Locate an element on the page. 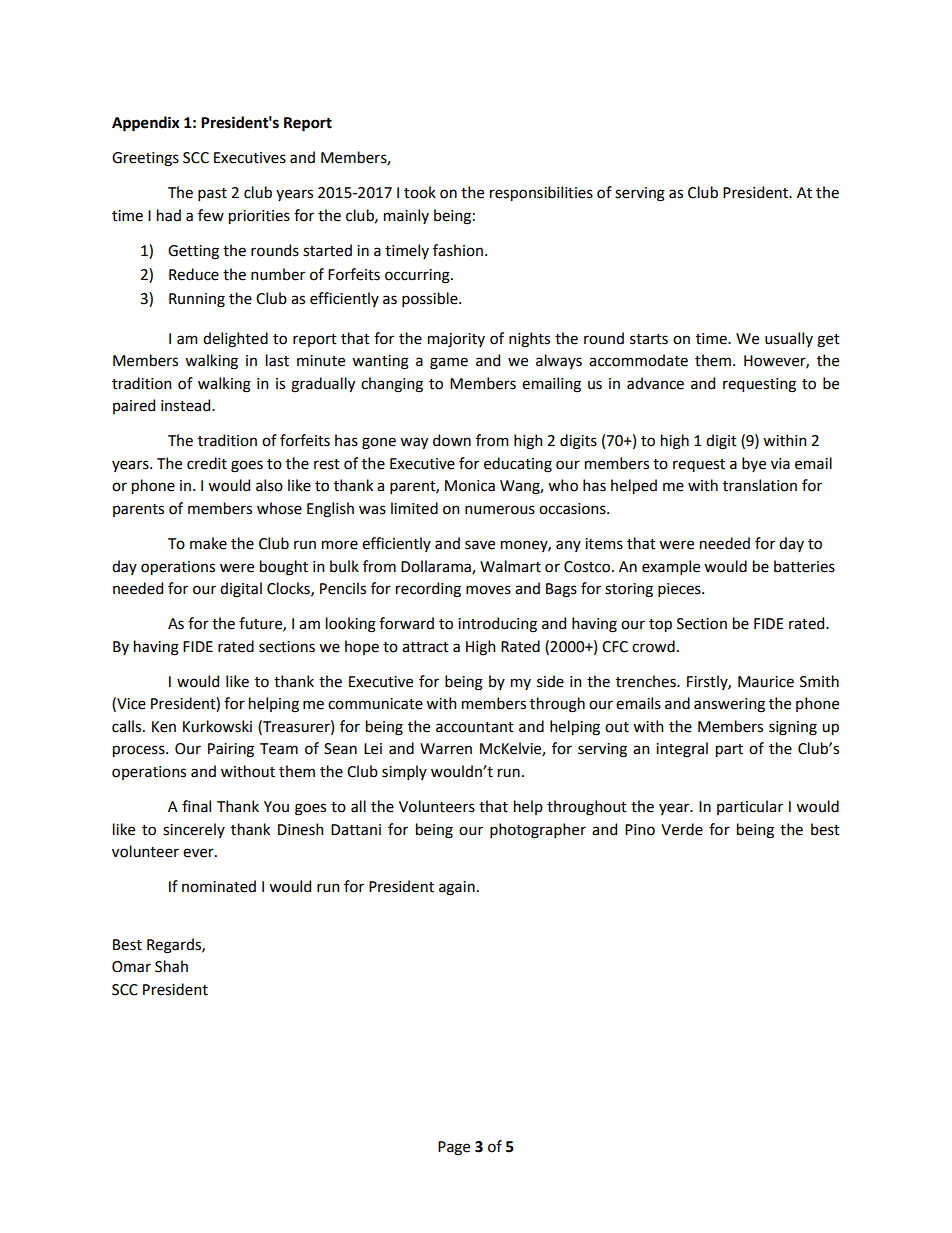  past is located at coordinates (212, 194).
